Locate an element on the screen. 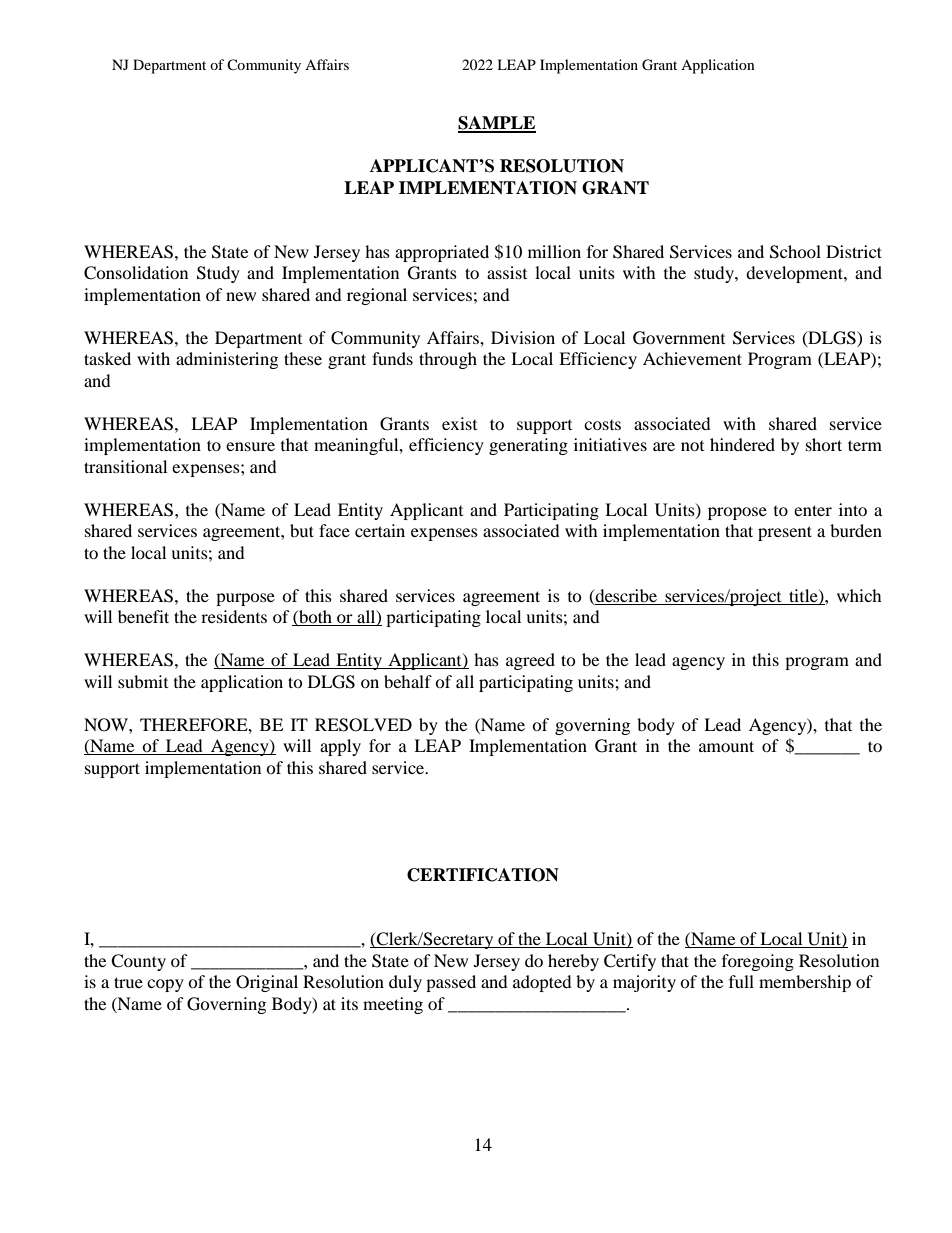 The width and height of the screenshot is (952, 1233). apply is located at coordinates (340, 747).
